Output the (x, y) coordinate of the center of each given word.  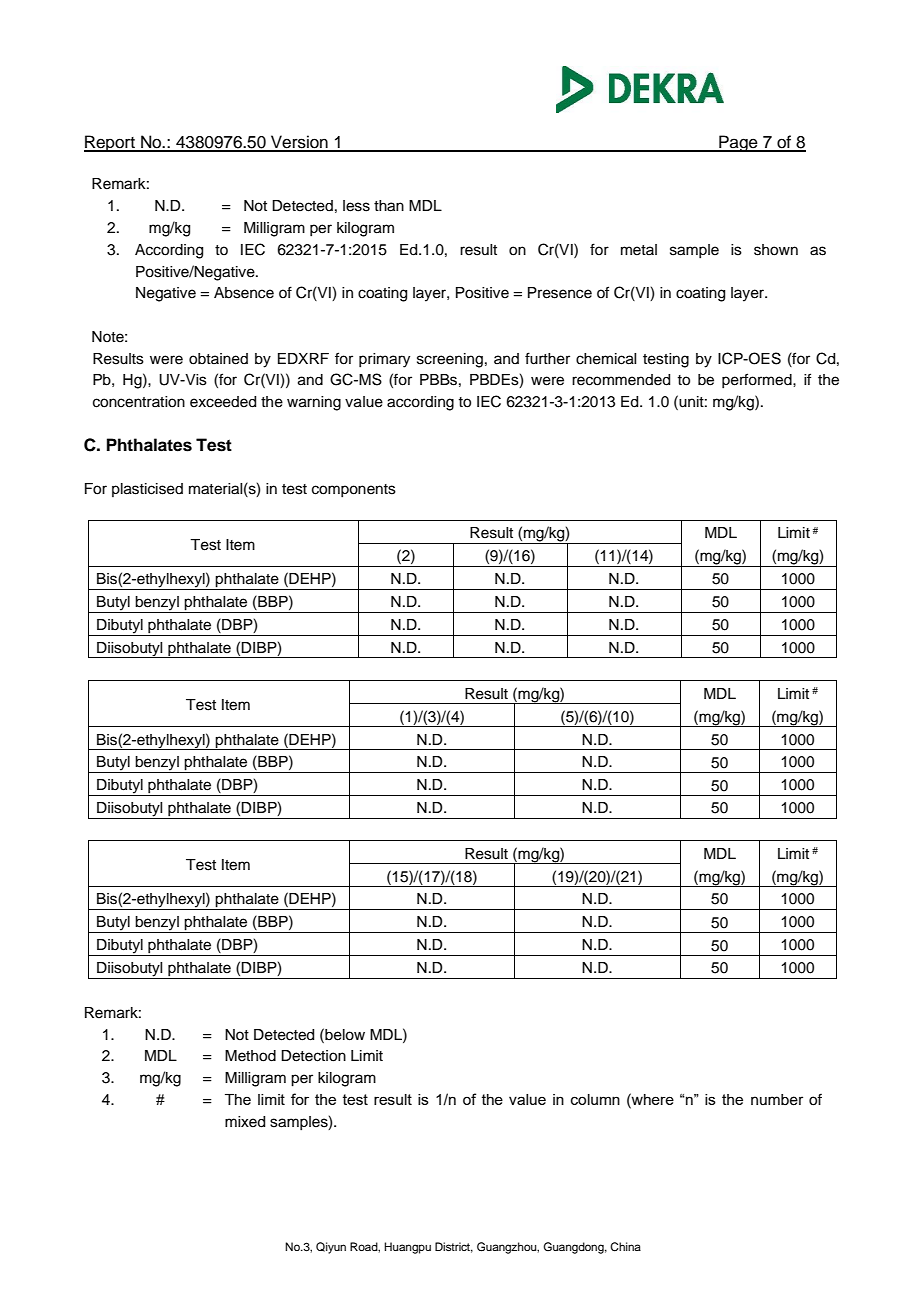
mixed (245, 1122)
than (389, 206)
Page (738, 143)
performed (758, 380)
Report (110, 143)
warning (314, 403)
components (354, 490)
